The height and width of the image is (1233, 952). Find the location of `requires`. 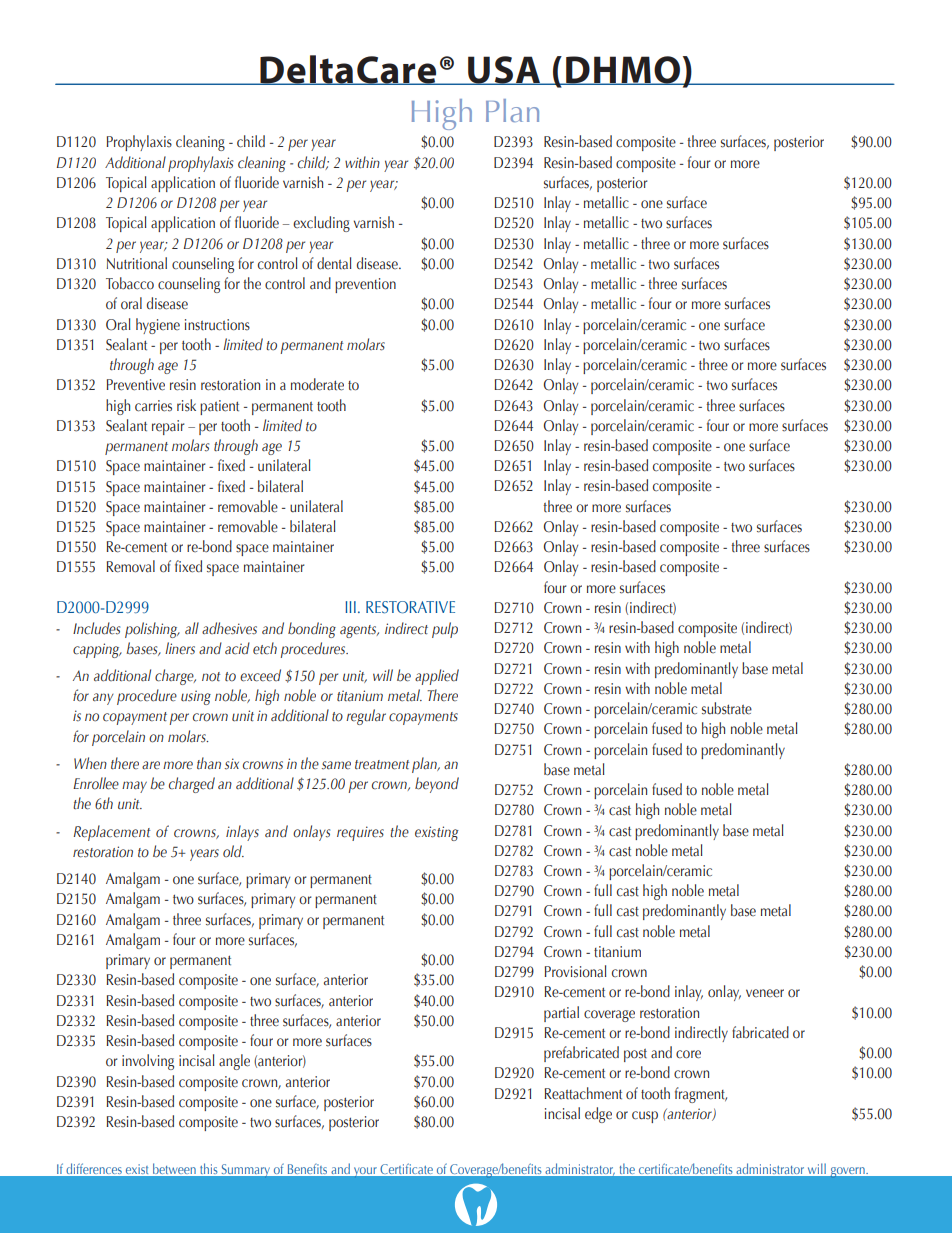

requires is located at coordinates (360, 833).
